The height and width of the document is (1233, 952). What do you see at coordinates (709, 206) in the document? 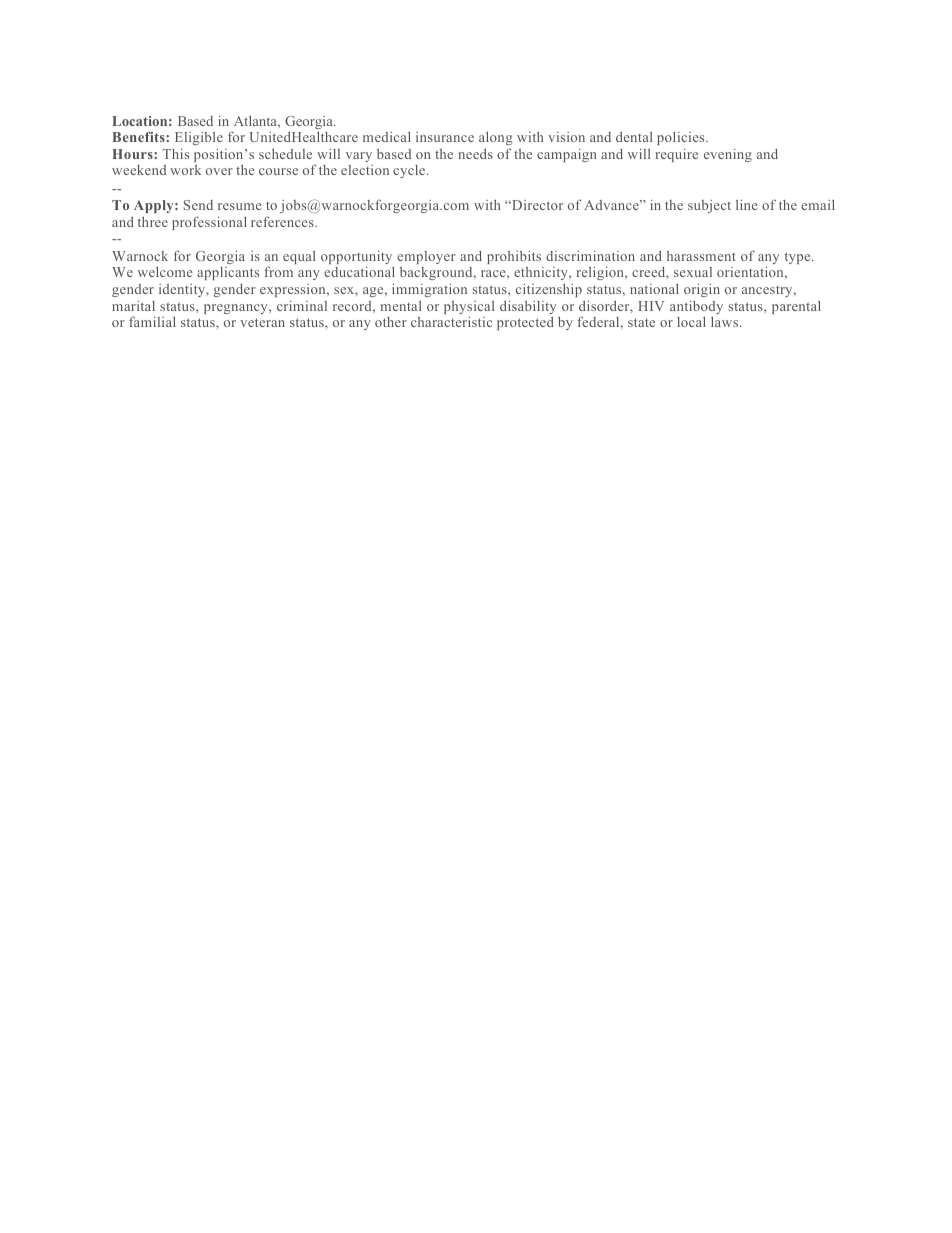
I see `subject` at bounding box center [709, 206].
